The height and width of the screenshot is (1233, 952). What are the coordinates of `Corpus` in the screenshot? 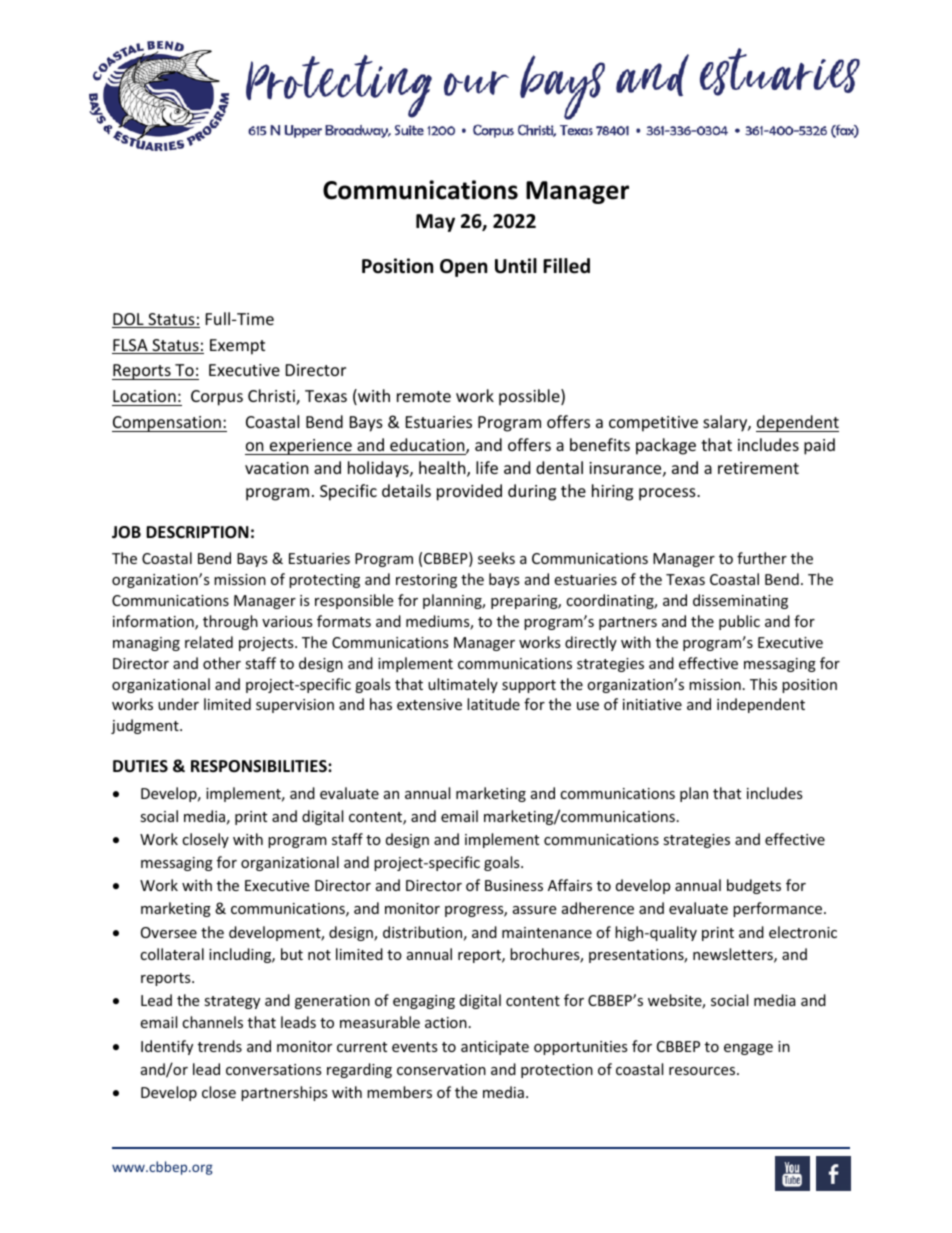 It's located at (217, 398).
